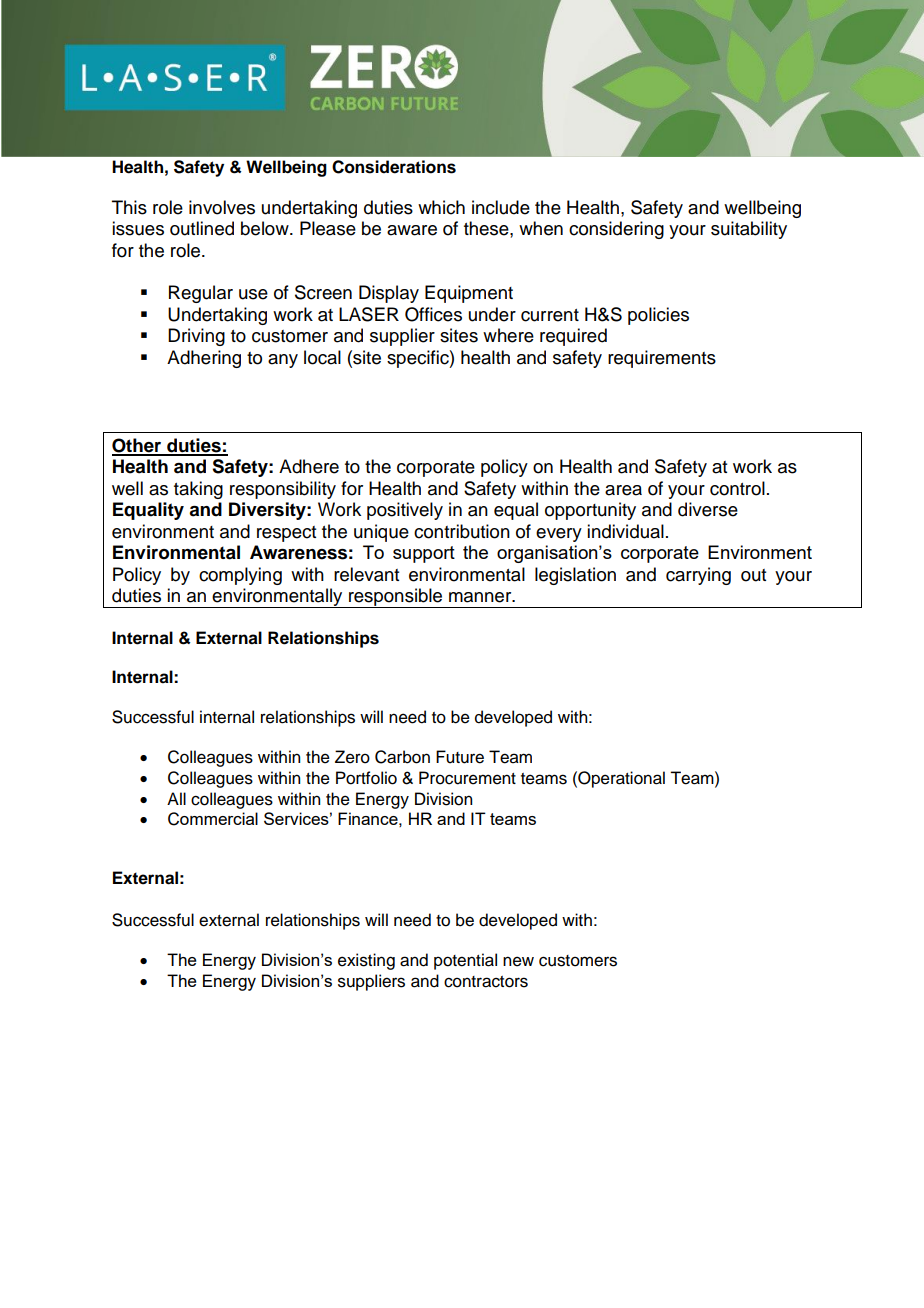  Describe the element at coordinates (518, 961) in the document. I see `new` at that location.
